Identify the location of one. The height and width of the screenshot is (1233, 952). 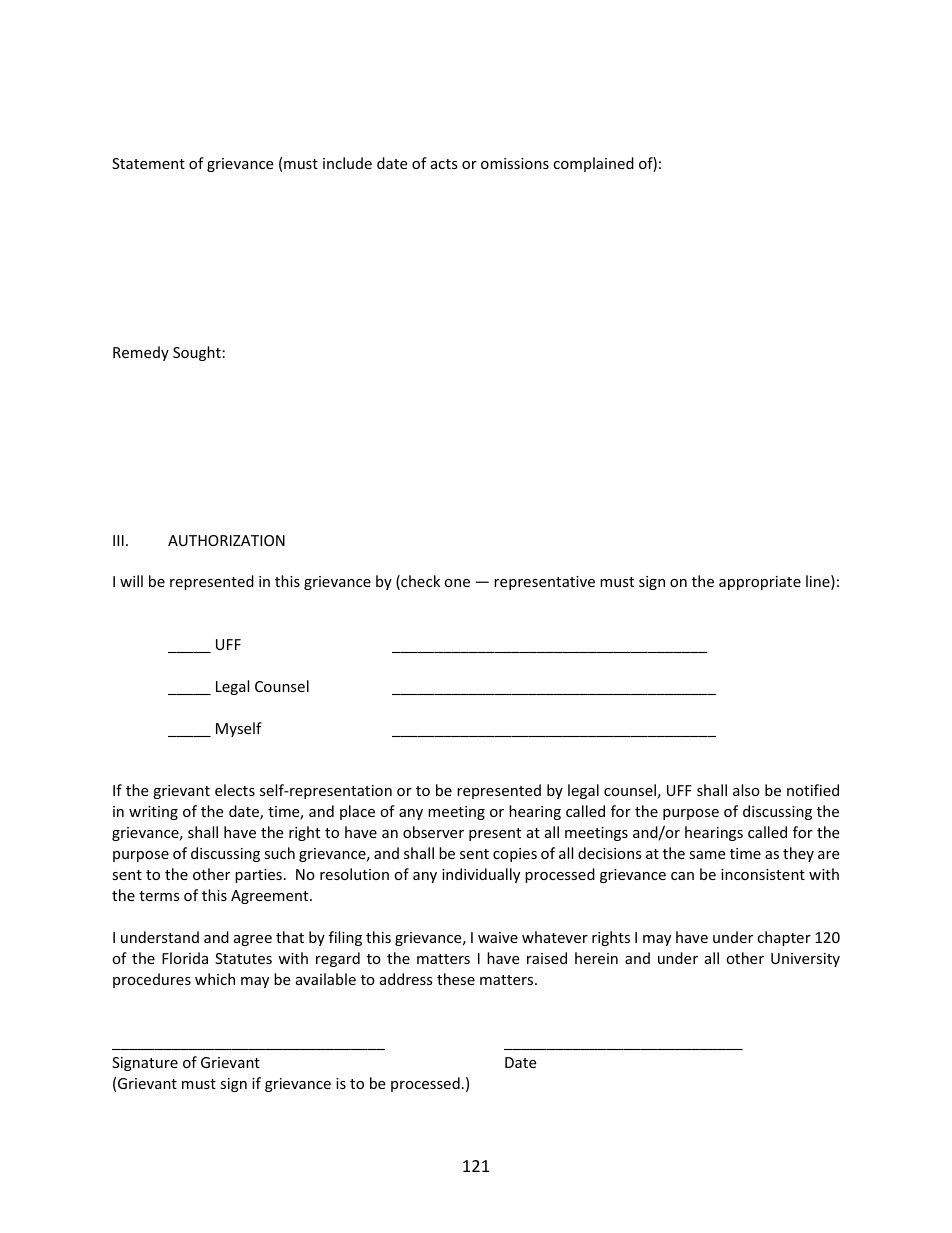
(457, 583).
